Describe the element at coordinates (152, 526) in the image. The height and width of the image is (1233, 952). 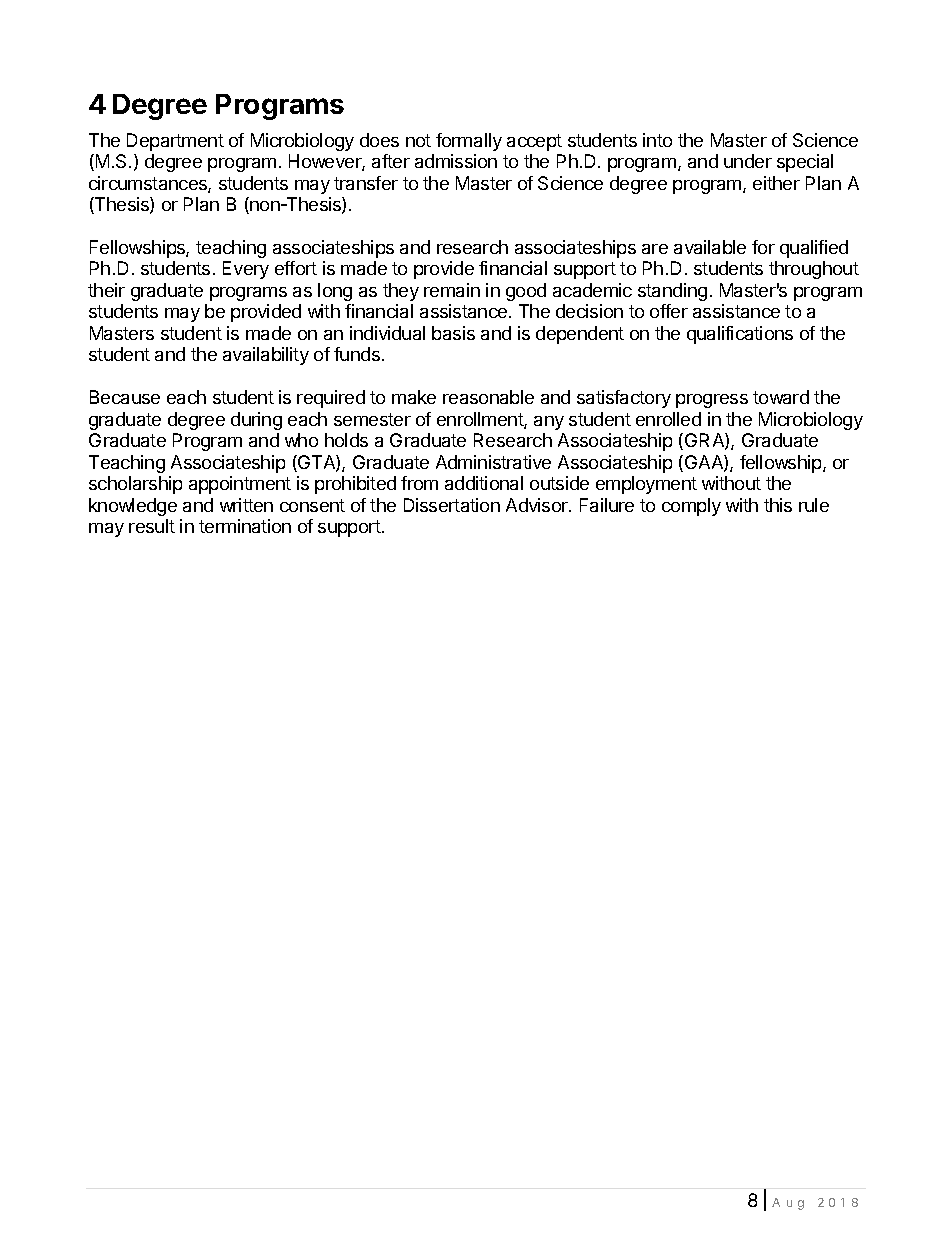
I see `result` at that location.
